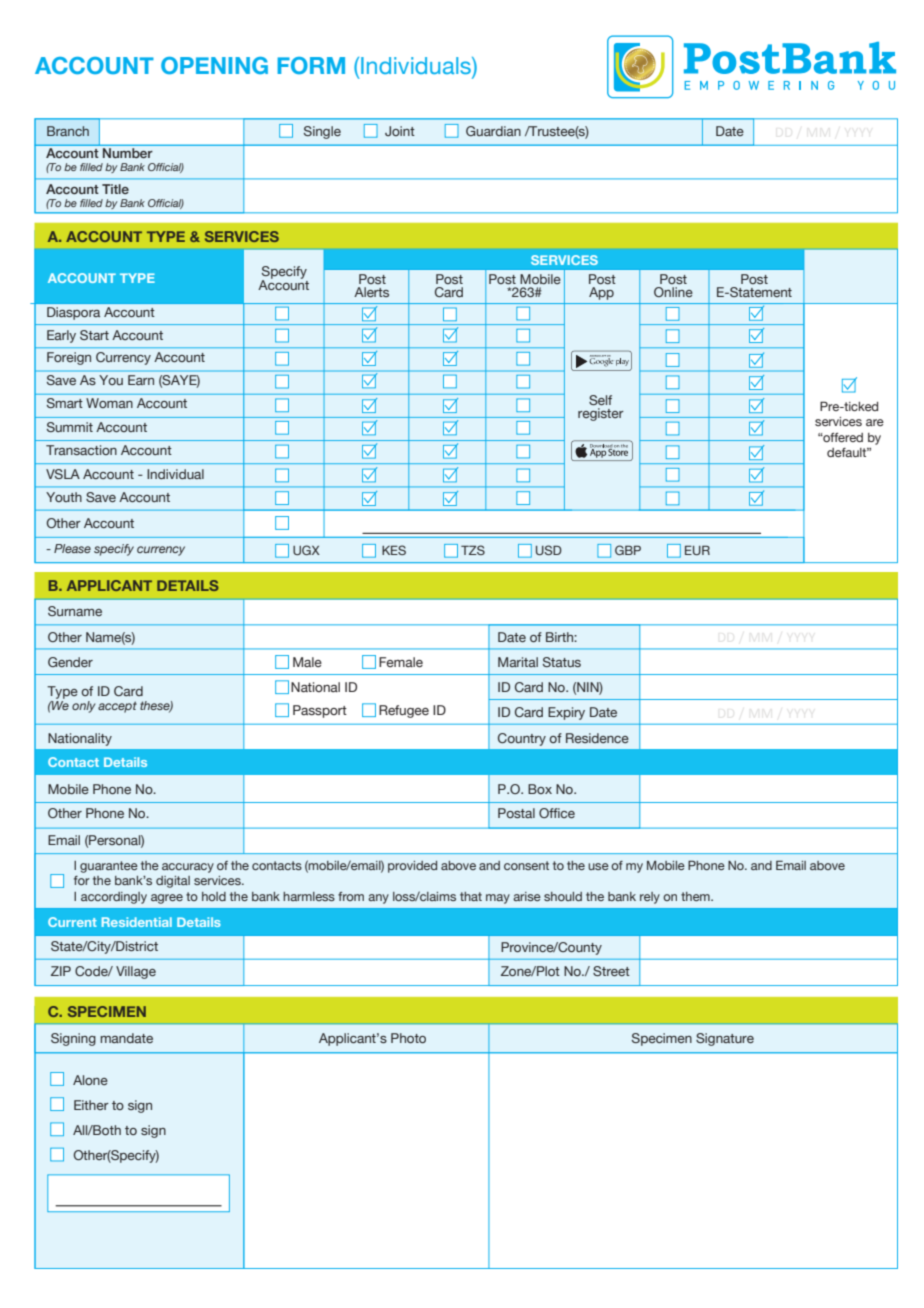 The image size is (924, 1308). I want to click on EUR, so click(697, 550).
